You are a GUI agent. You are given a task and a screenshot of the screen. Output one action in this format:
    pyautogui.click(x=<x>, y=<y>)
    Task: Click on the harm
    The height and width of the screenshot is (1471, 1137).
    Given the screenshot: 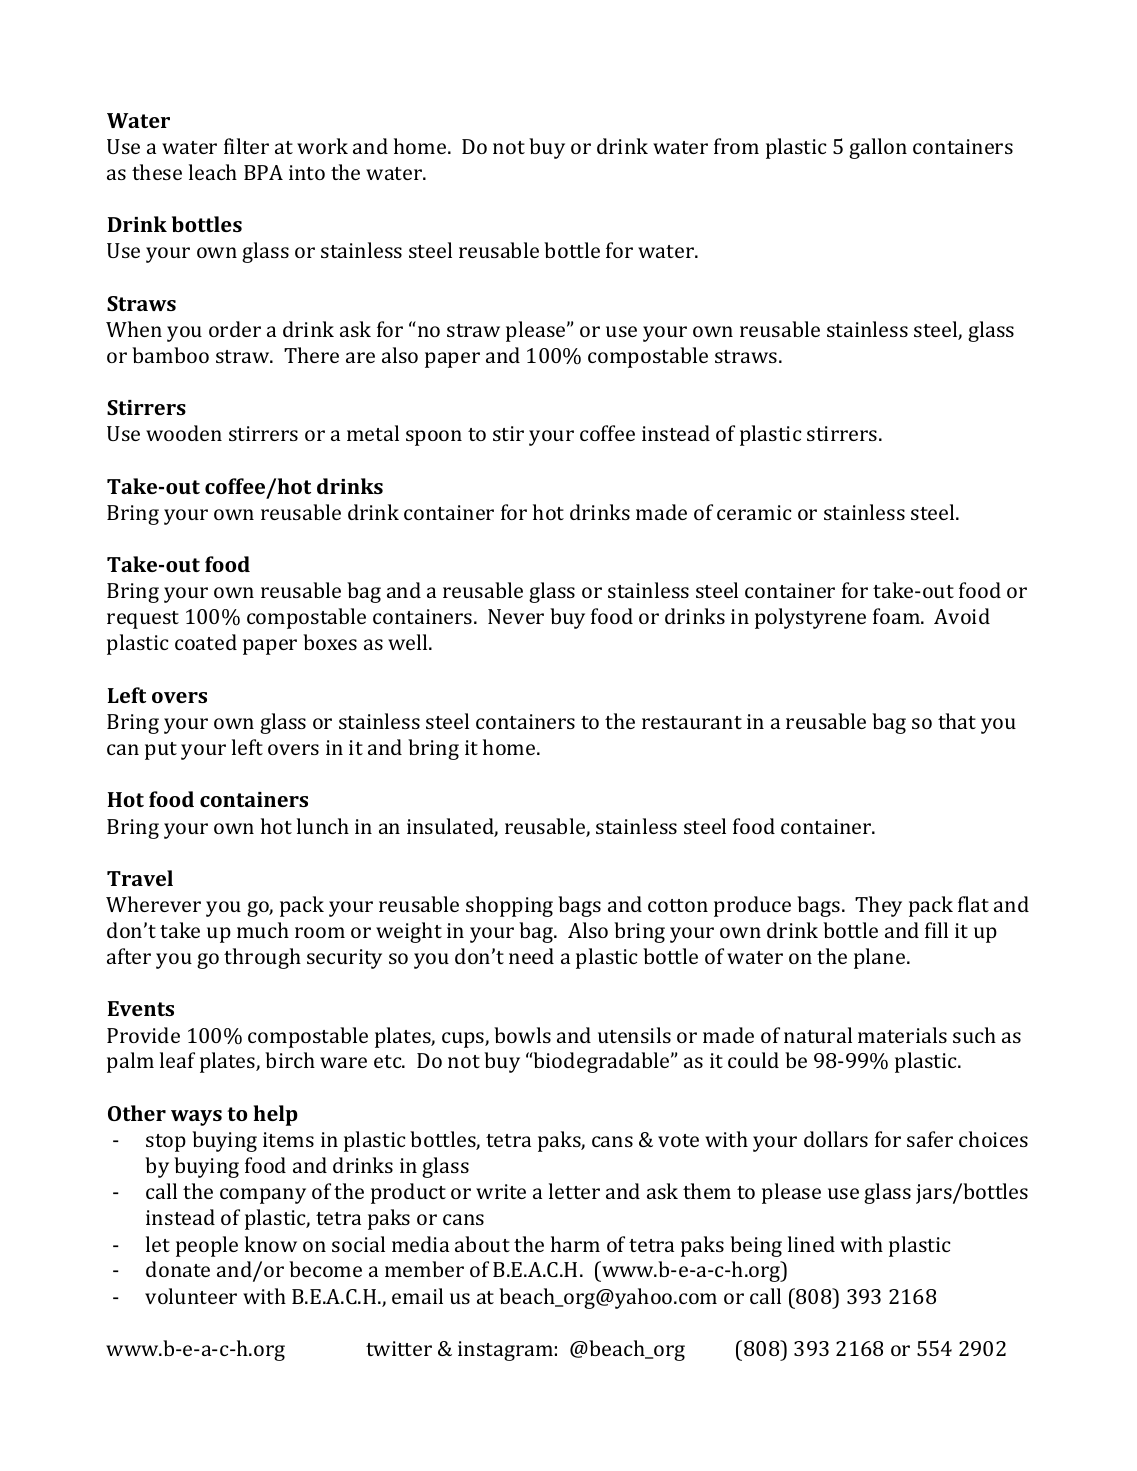 What is the action you would take?
    pyautogui.click(x=575, y=1244)
